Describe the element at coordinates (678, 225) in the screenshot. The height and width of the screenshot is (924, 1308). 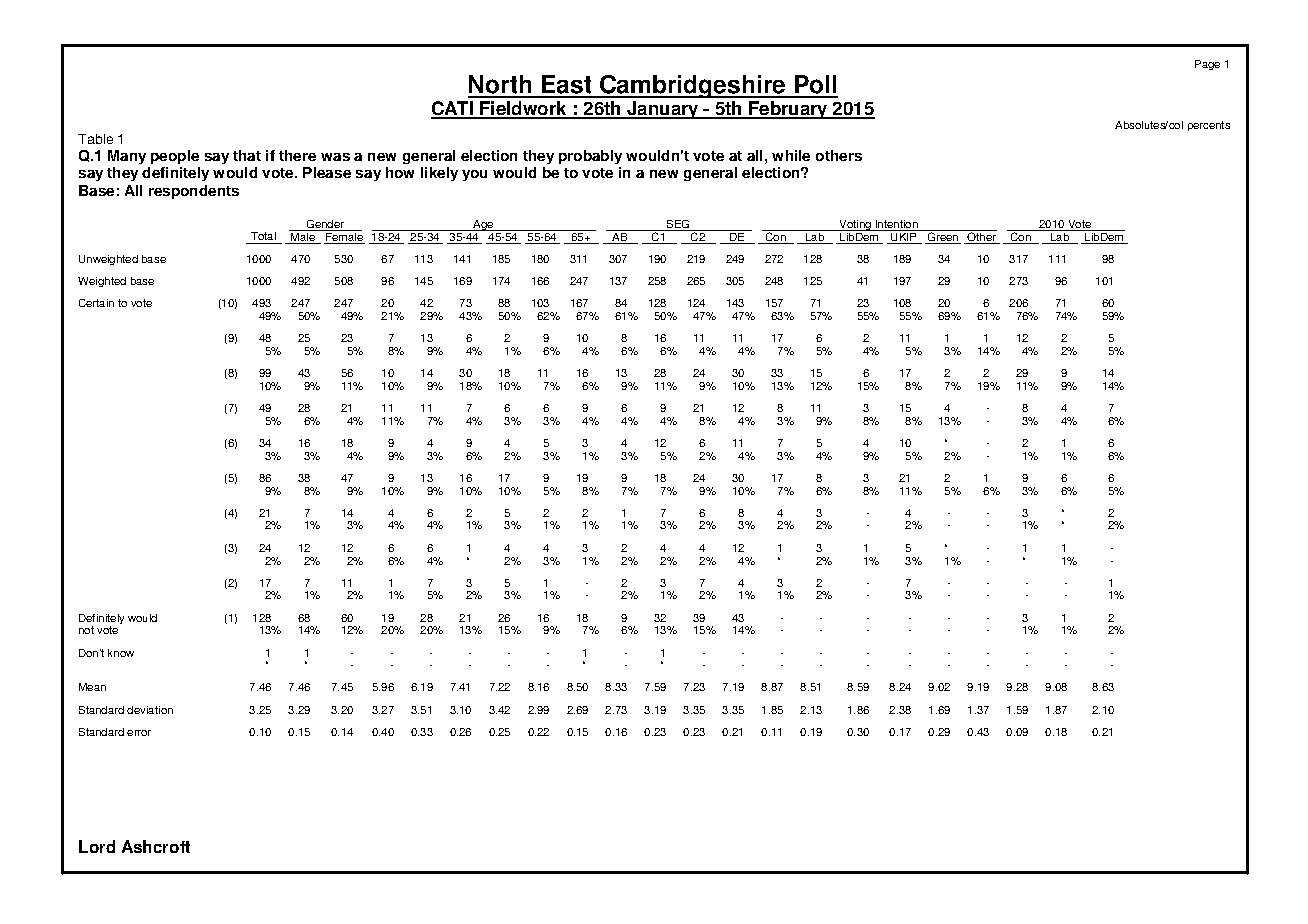
I see `SEG` at that location.
